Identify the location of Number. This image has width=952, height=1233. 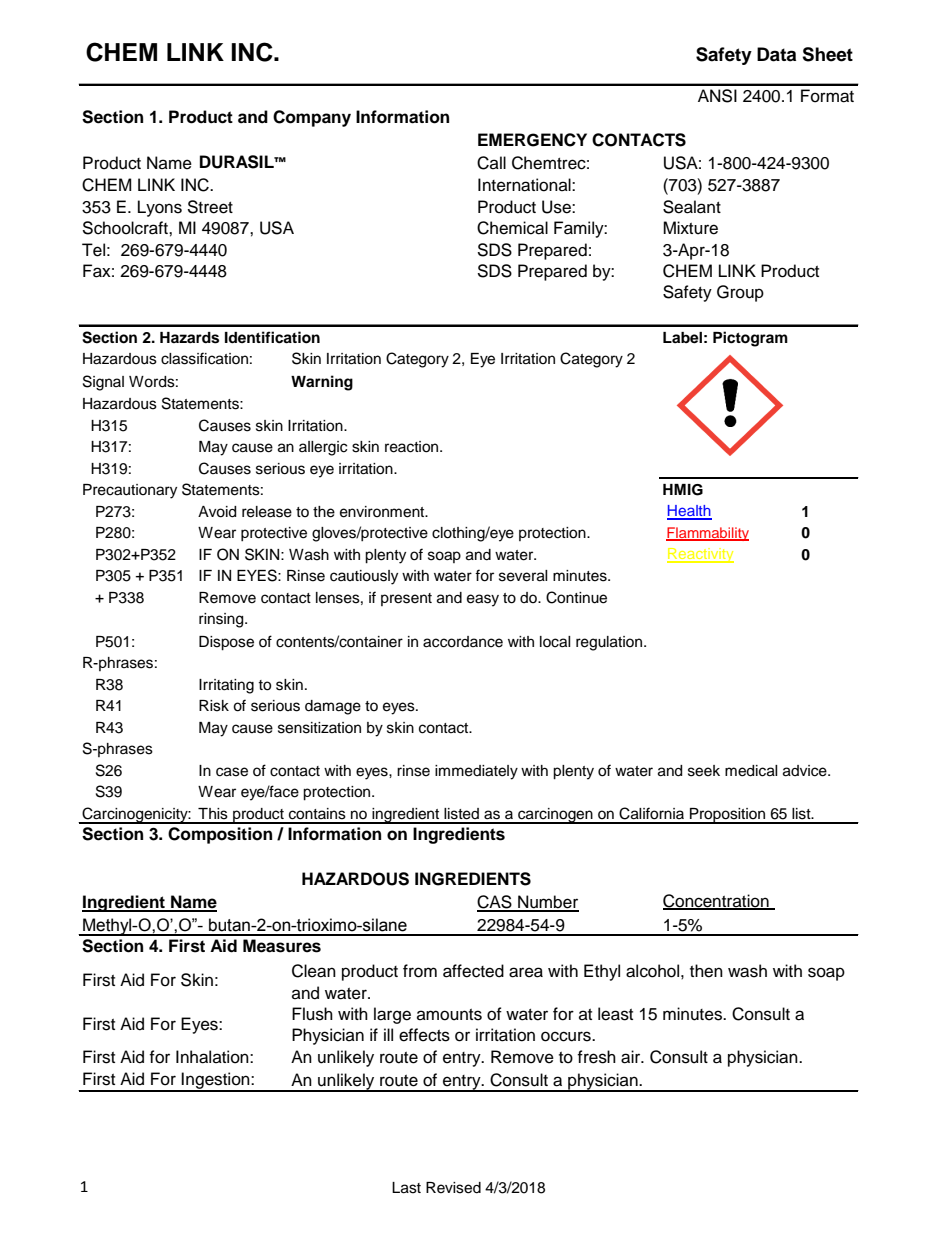
(547, 903).
